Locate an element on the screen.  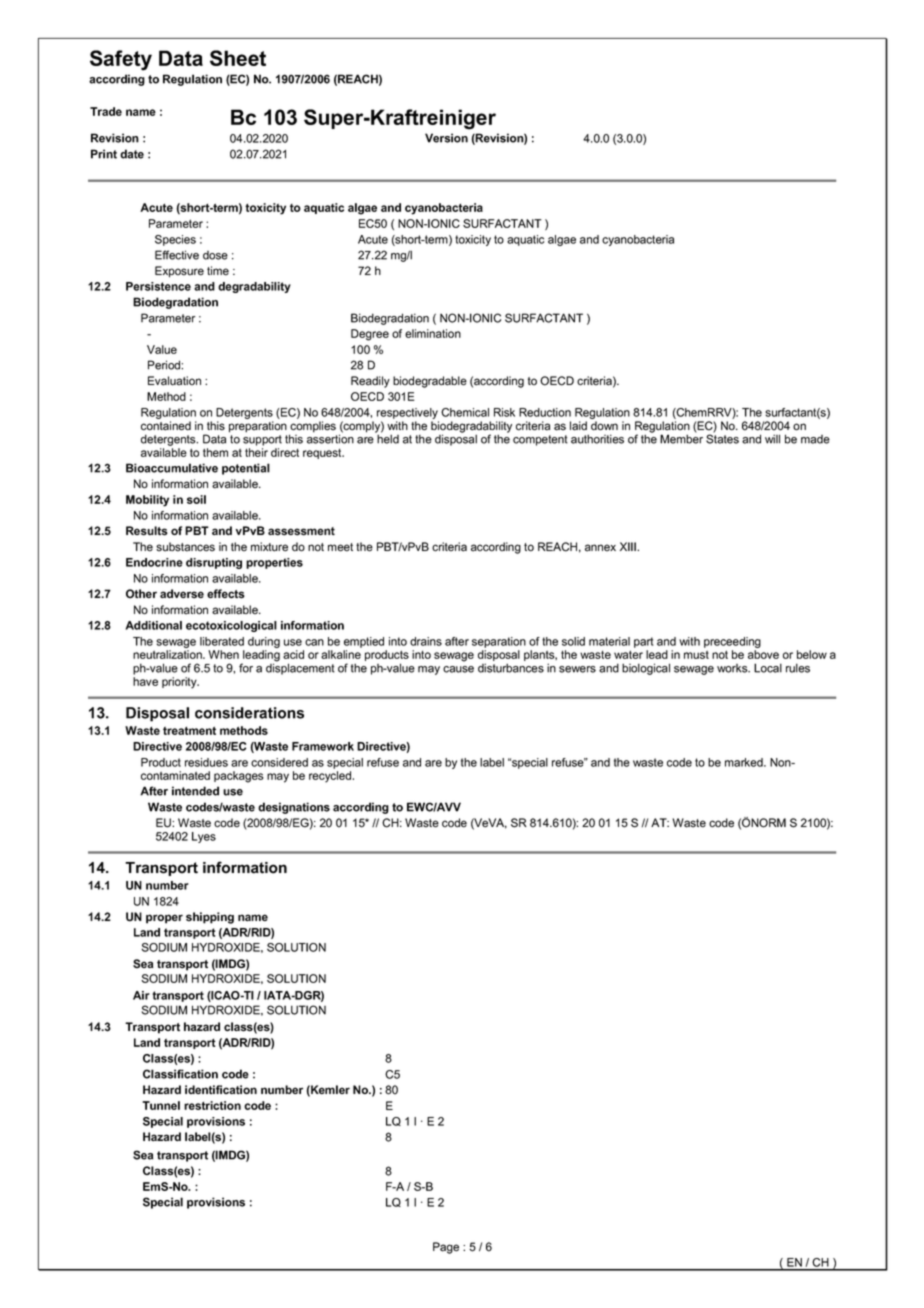
Bioaccumulative is located at coordinates (172, 468).
